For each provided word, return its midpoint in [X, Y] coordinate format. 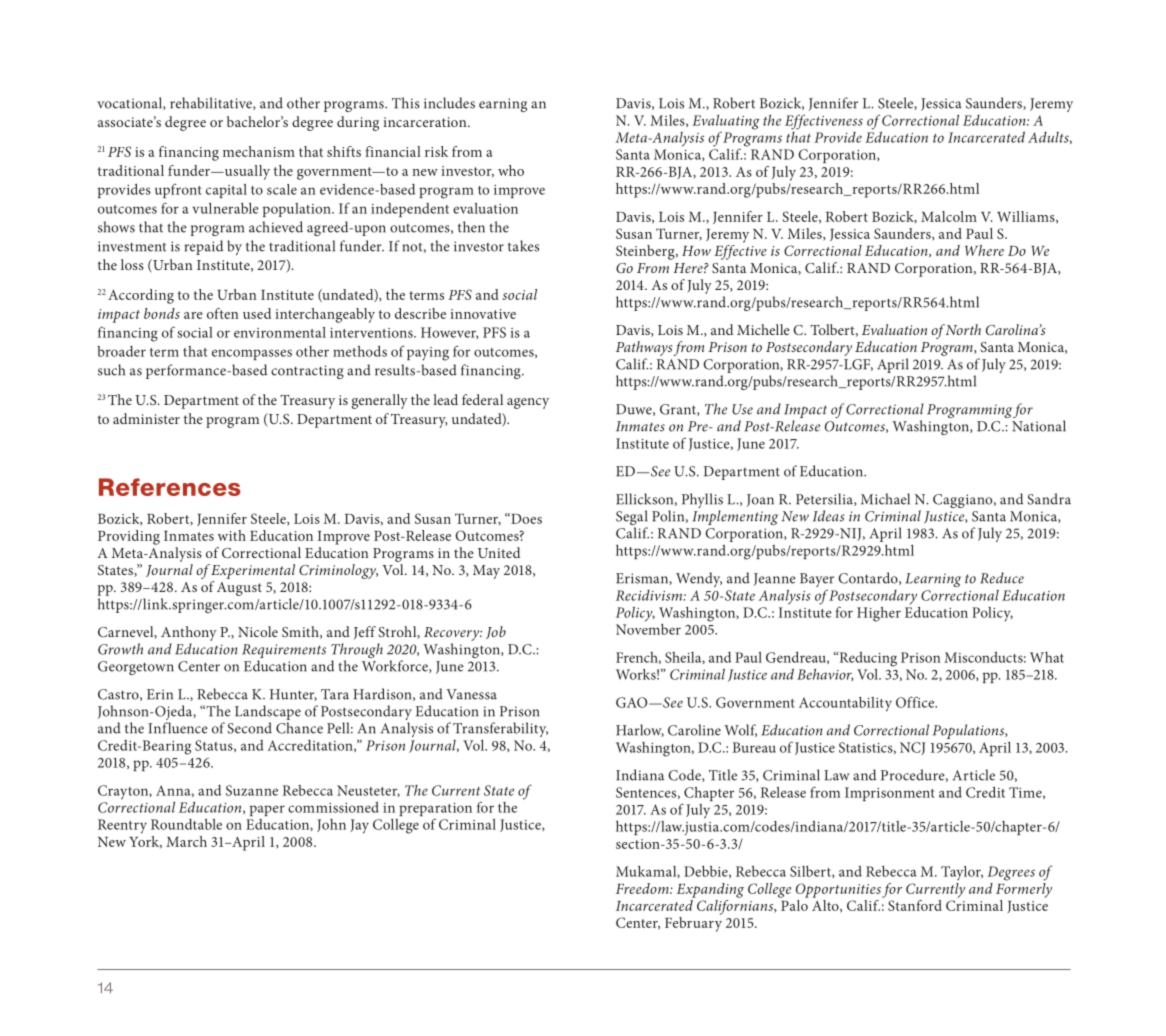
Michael [885, 499]
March [186, 841]
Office [916, 702]
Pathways [644, 350]
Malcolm [949, 216]
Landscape [268, 712]
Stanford [915, 905]
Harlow [640, 730]
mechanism [259, 151]
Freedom [643, 888]
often [222, 313]
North [963, 329]
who [511, 170]
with [232, 535]
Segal [632, 519]
